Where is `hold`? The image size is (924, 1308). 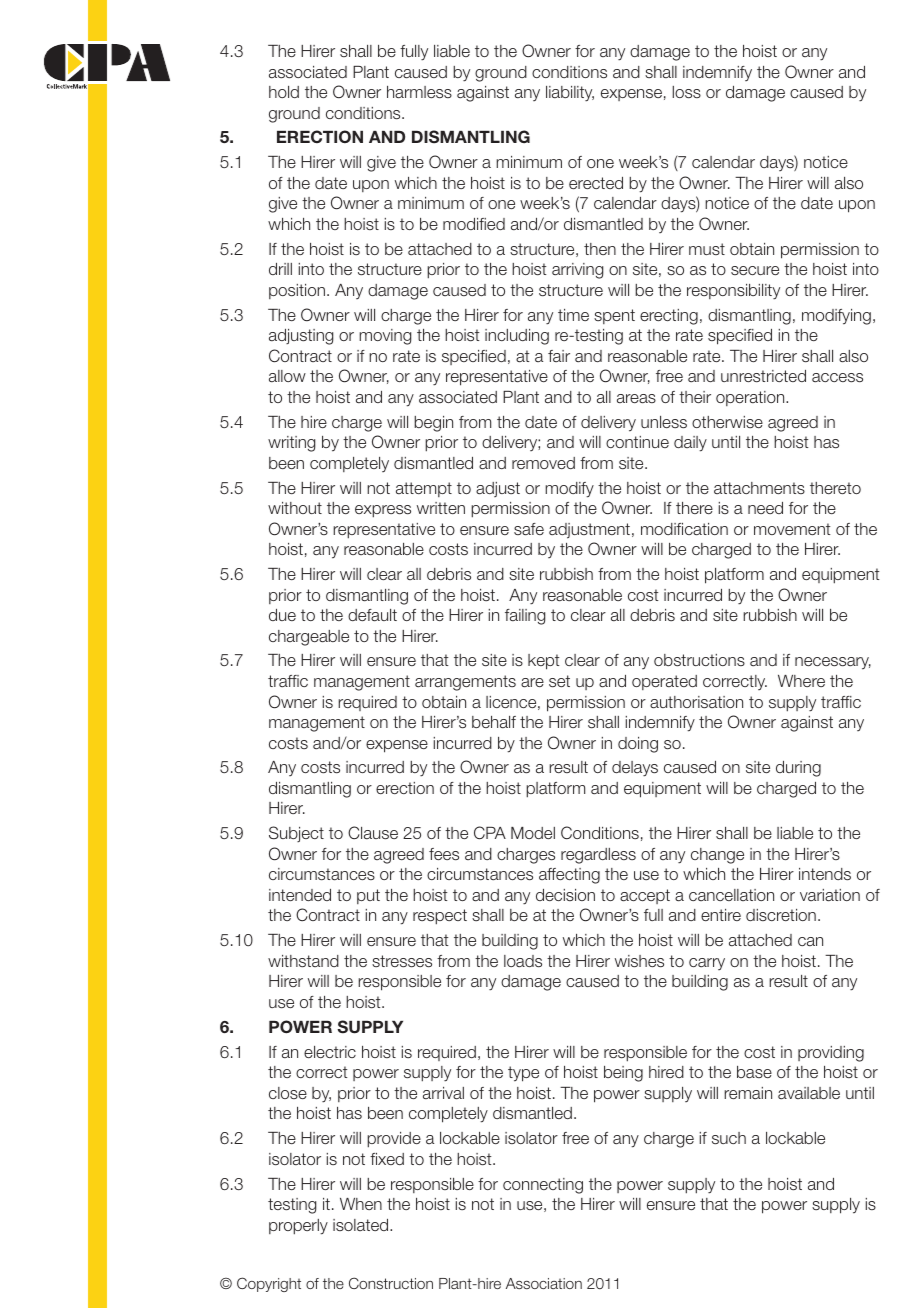 hold is located at coordinates (284, 92).
